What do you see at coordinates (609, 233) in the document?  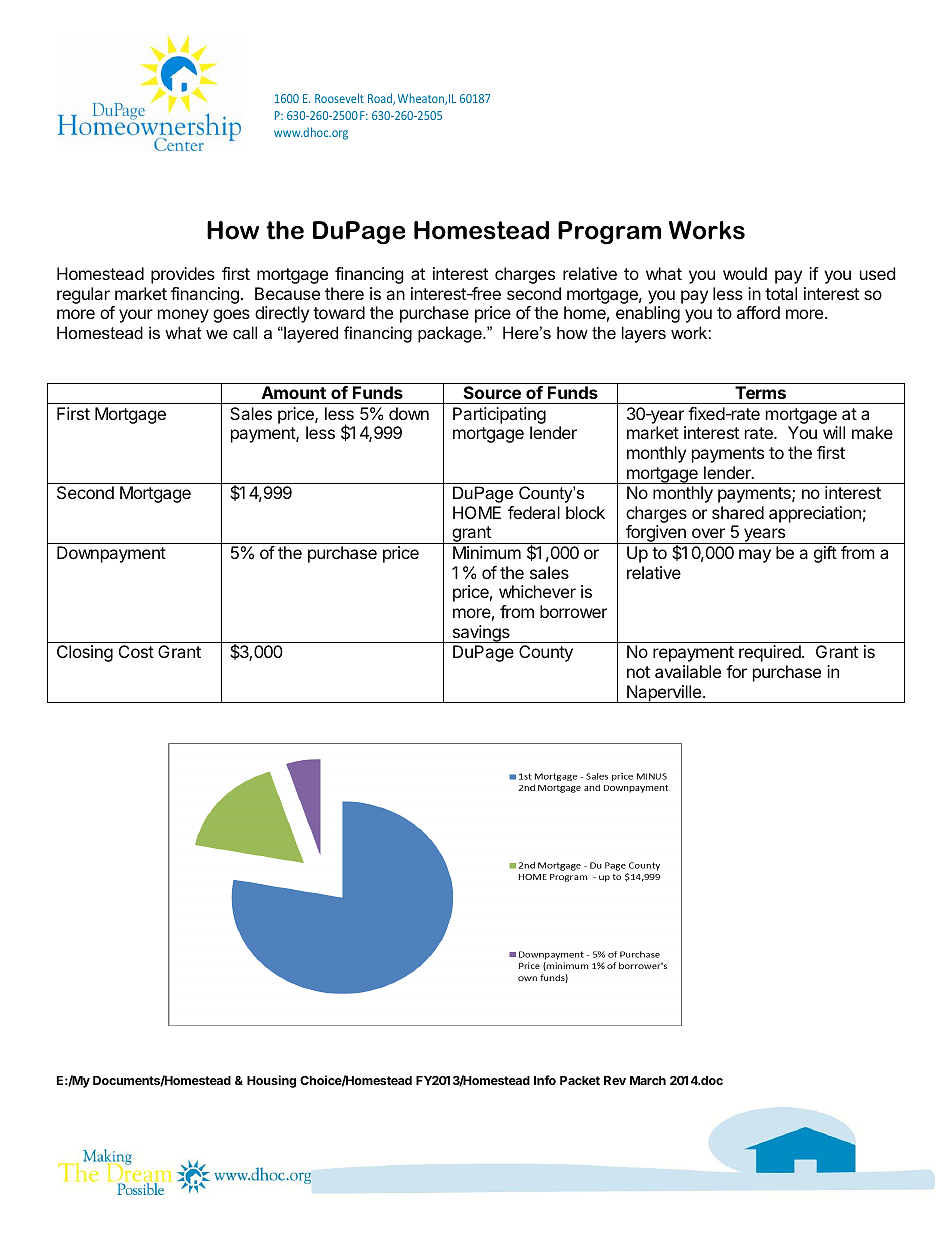 I see `Program` at bounding box center [609, 233].
